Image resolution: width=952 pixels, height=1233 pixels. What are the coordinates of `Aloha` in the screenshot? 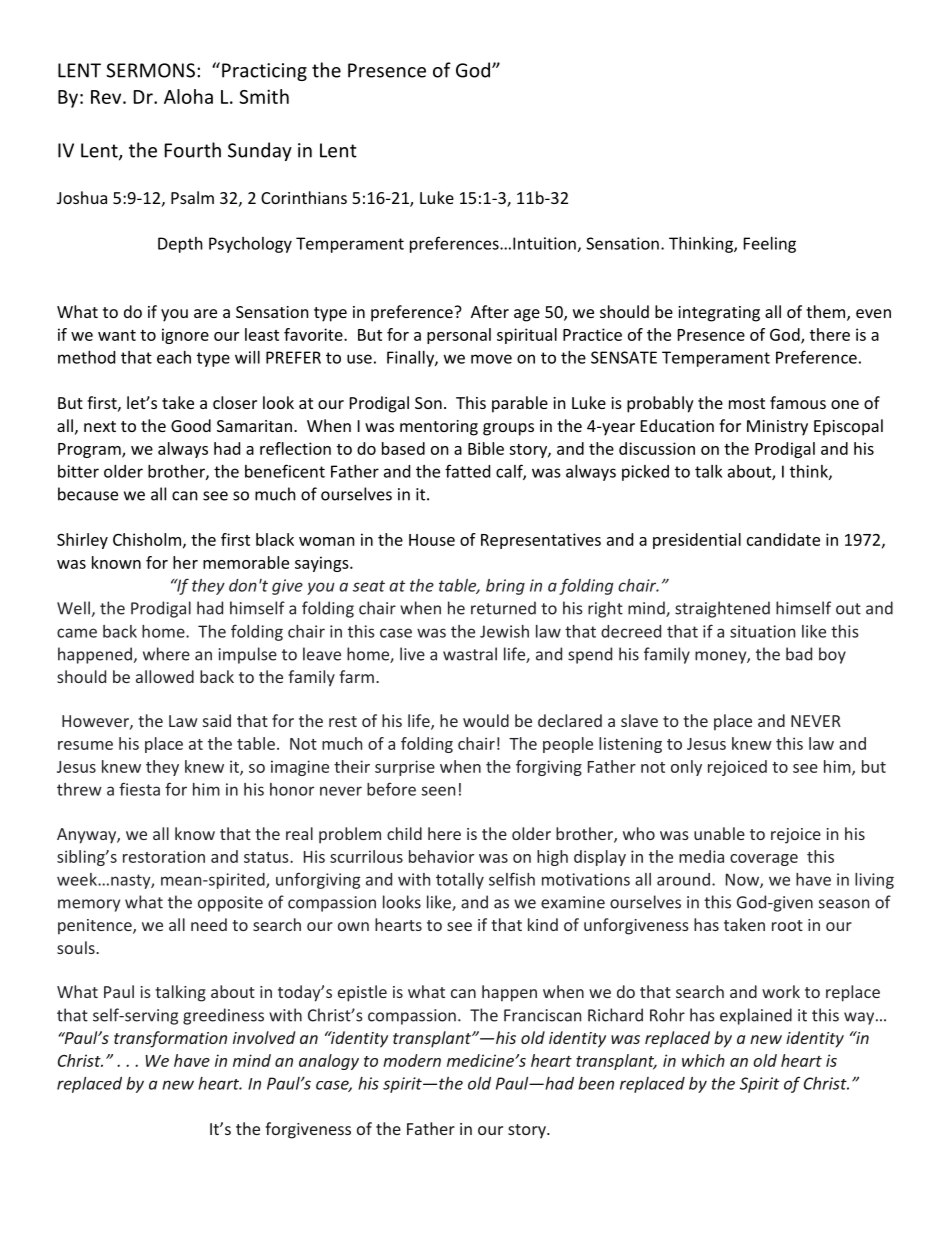 It's located at (188, 96).
